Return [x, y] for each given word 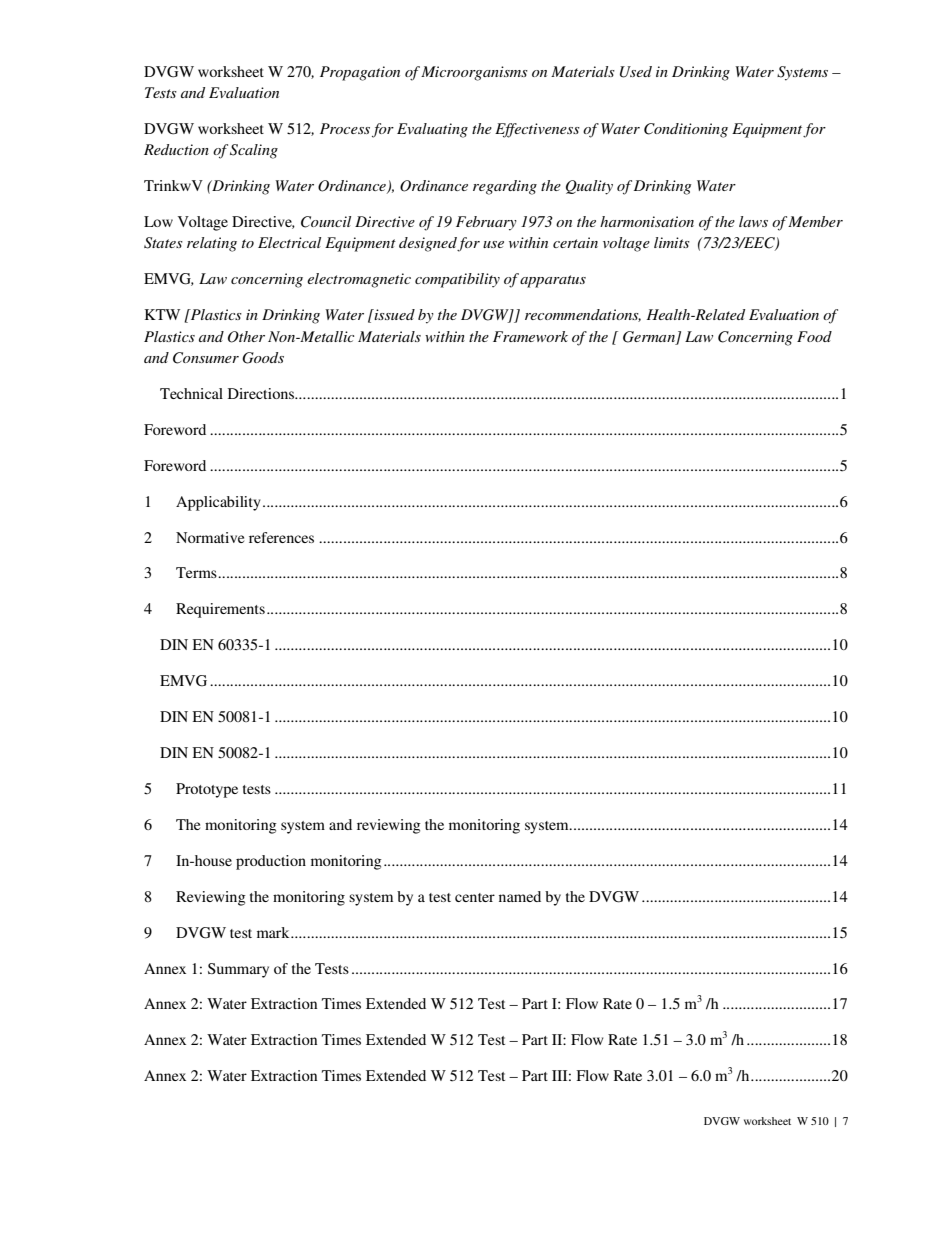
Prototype [207, 790]
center [475, 897]
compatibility [457, 280]
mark [274, 932]
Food [814, 336]
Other [246, 337]
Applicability [218, 503]
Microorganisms [474, 73]
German [649, 337]
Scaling [254, 151]
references [281, 537]
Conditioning [686, 130]
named [520, 896]
